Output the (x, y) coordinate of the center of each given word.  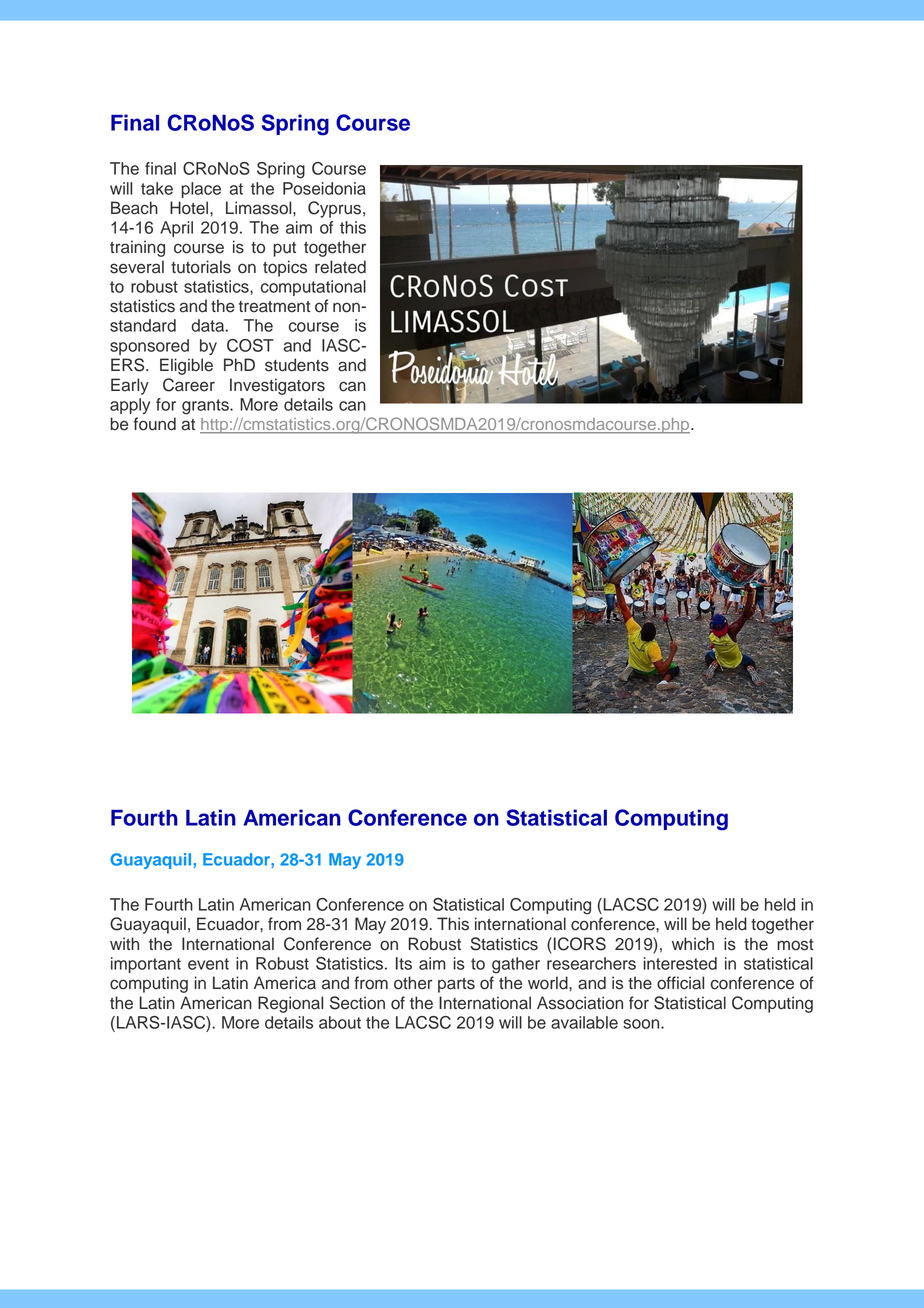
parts (456, 985)
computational (313, 288)
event (208, 964)
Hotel (190, 208)
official (680, 983)
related (340, 267)
